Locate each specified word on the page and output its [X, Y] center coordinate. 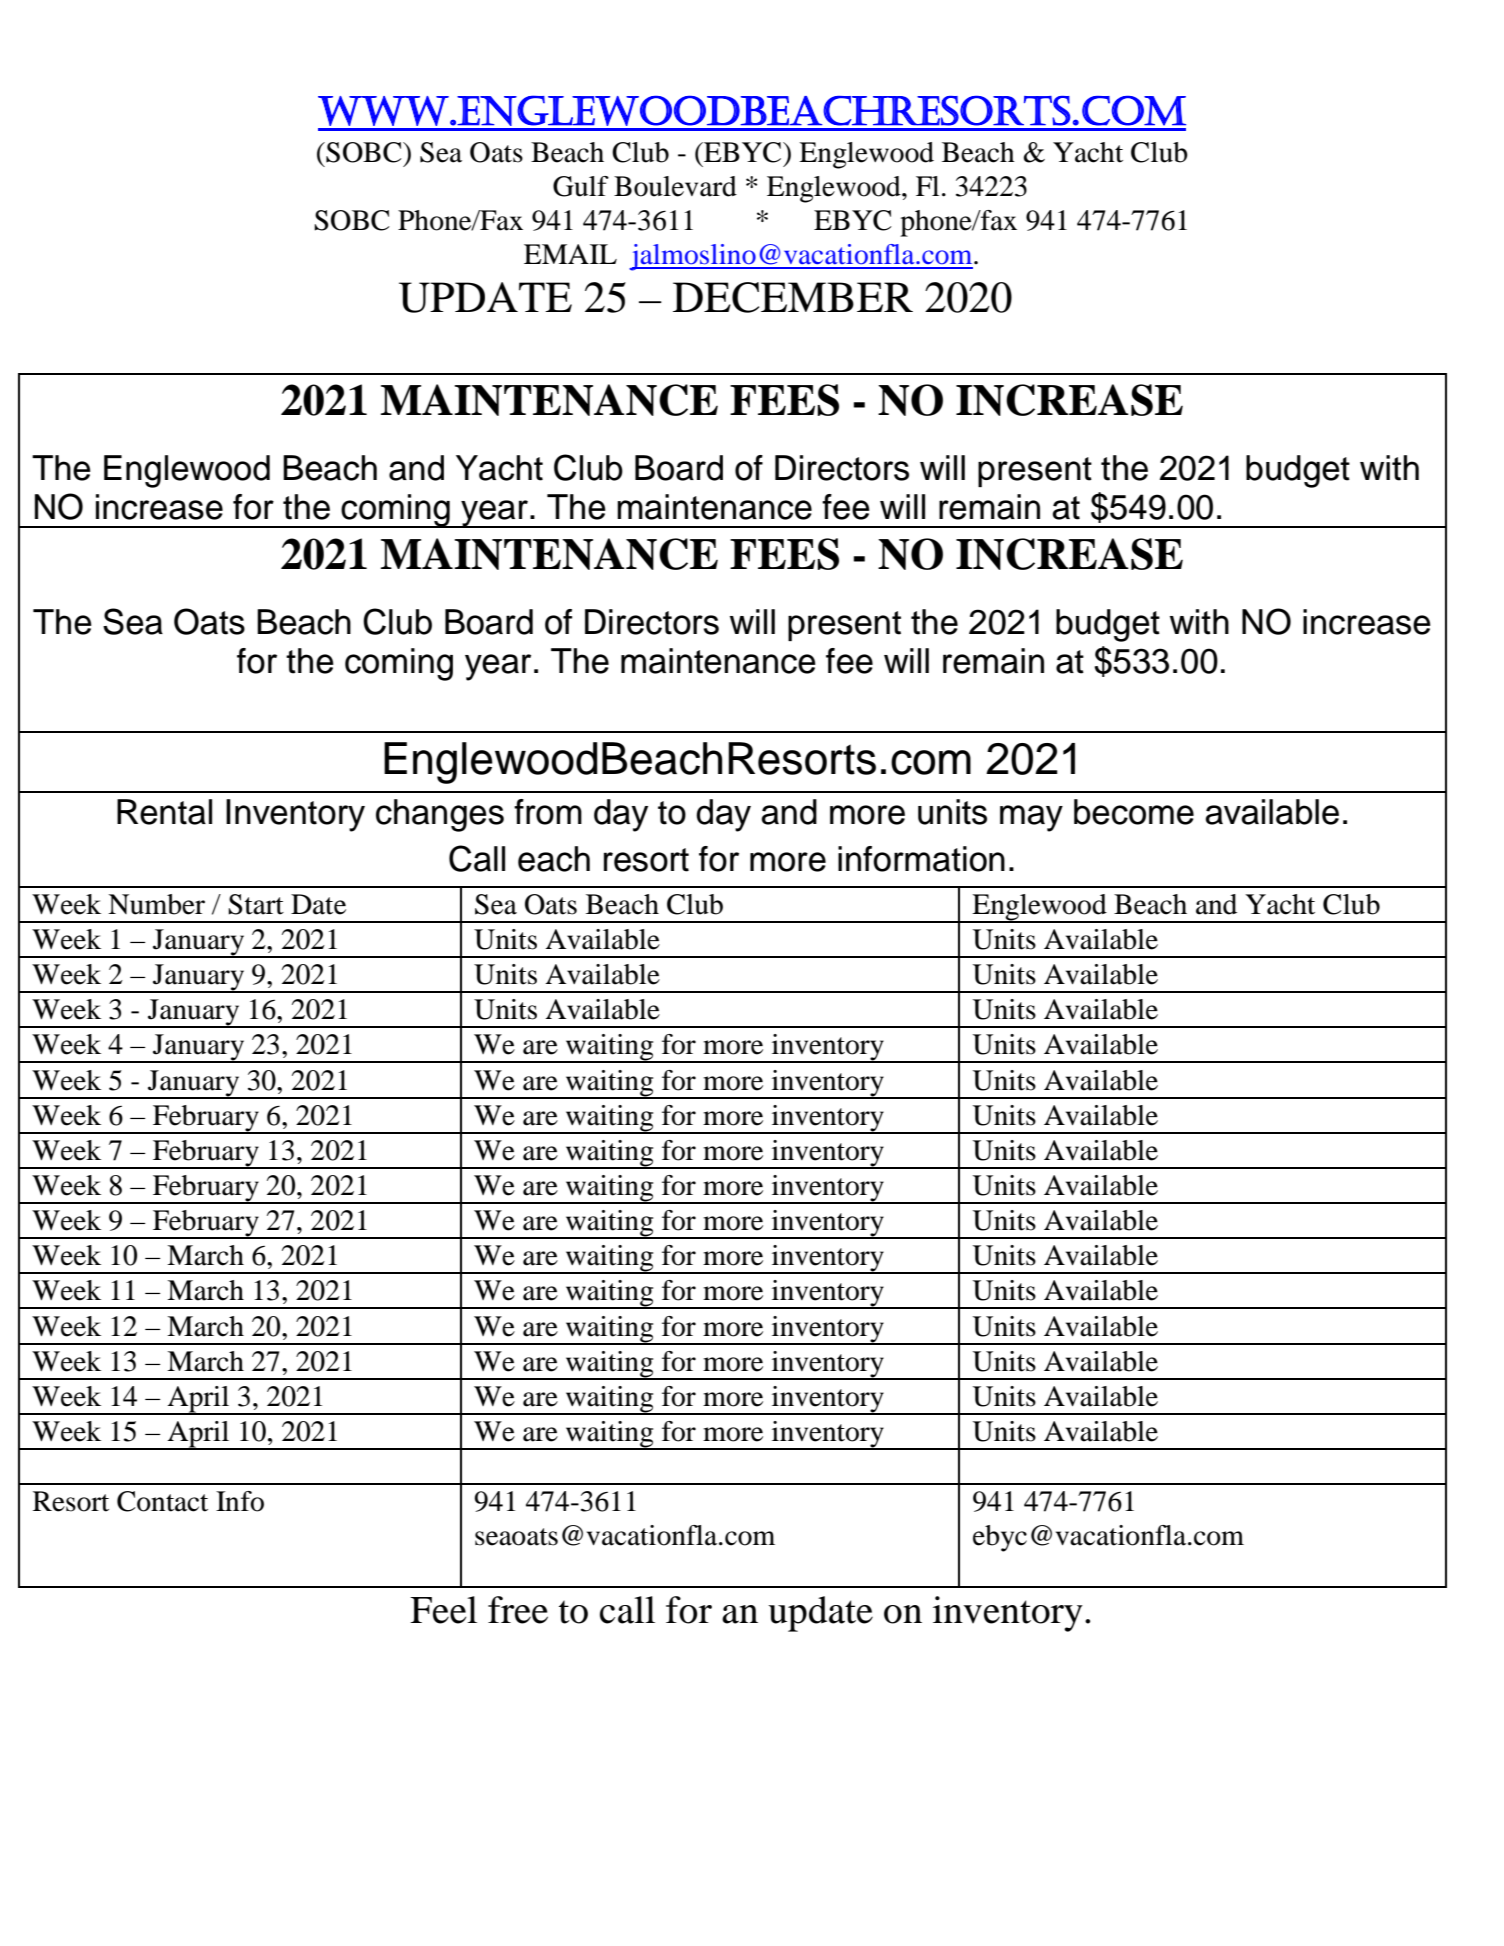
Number [156, 904]
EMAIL [570, 254]
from [548, 812]
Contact [162, 1501]
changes [440, 815]
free [518, 1610]
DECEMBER [793, 297]
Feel [443, 1610]
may [1031, 818]
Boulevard [675, 186]
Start [256, 904]
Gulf [581, 186]
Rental [164, 812]
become [1134, 812]
